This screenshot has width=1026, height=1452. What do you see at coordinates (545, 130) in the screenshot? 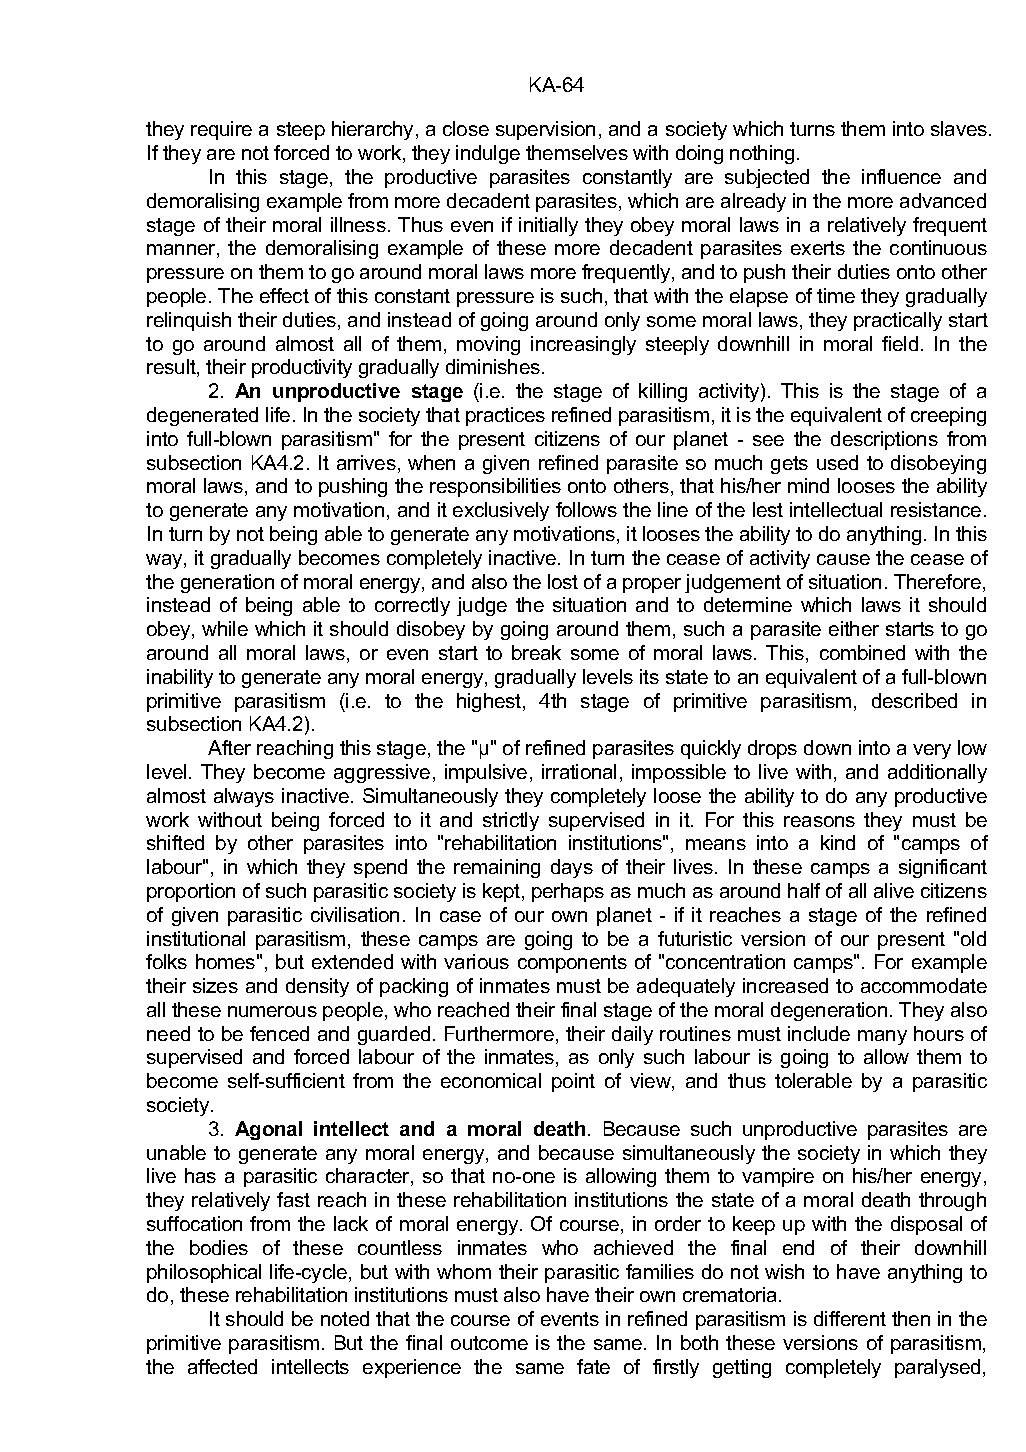
I see `supervision` at bounding box center [545, 130].
